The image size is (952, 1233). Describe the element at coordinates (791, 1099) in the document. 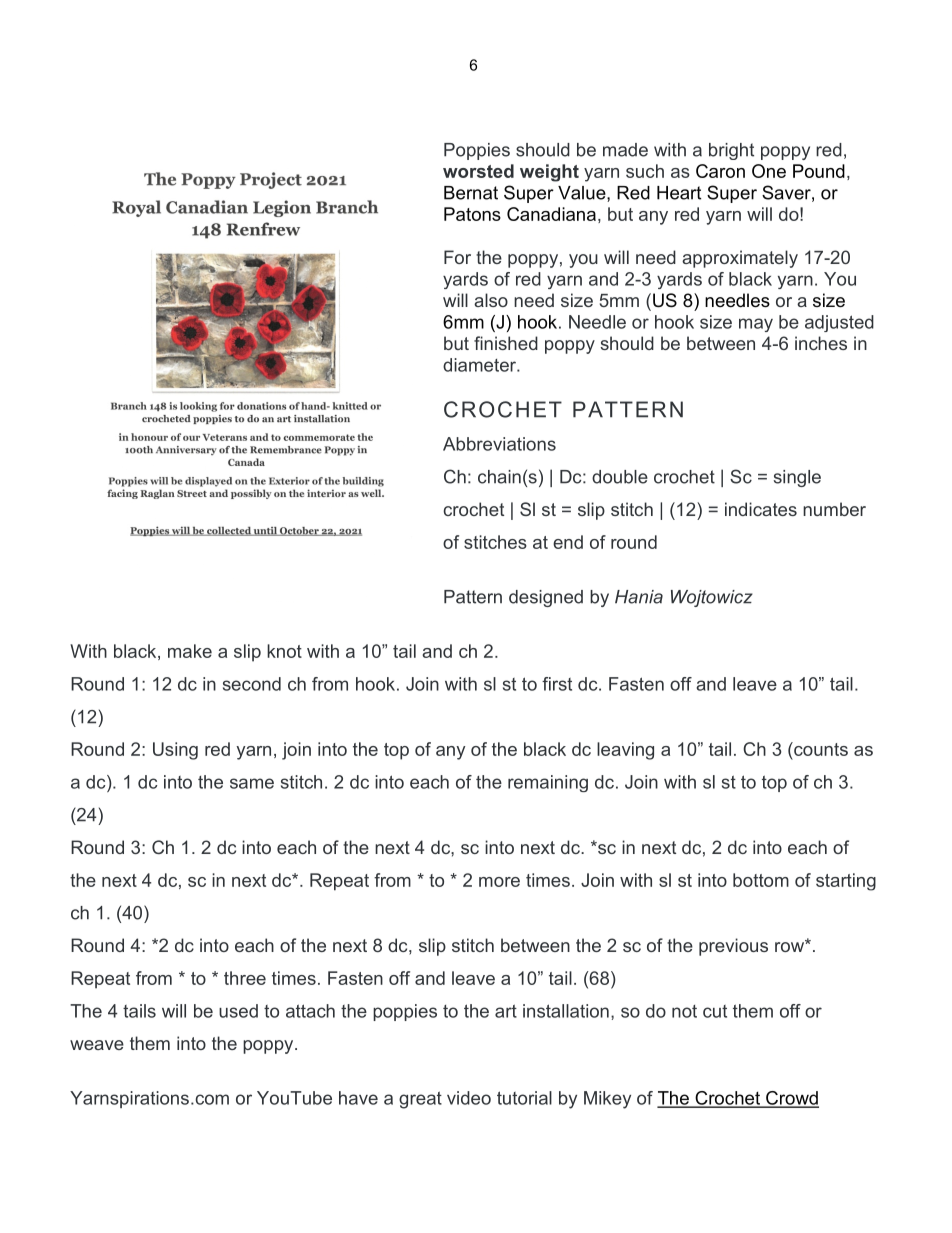

I see `Crowd` at that location.
